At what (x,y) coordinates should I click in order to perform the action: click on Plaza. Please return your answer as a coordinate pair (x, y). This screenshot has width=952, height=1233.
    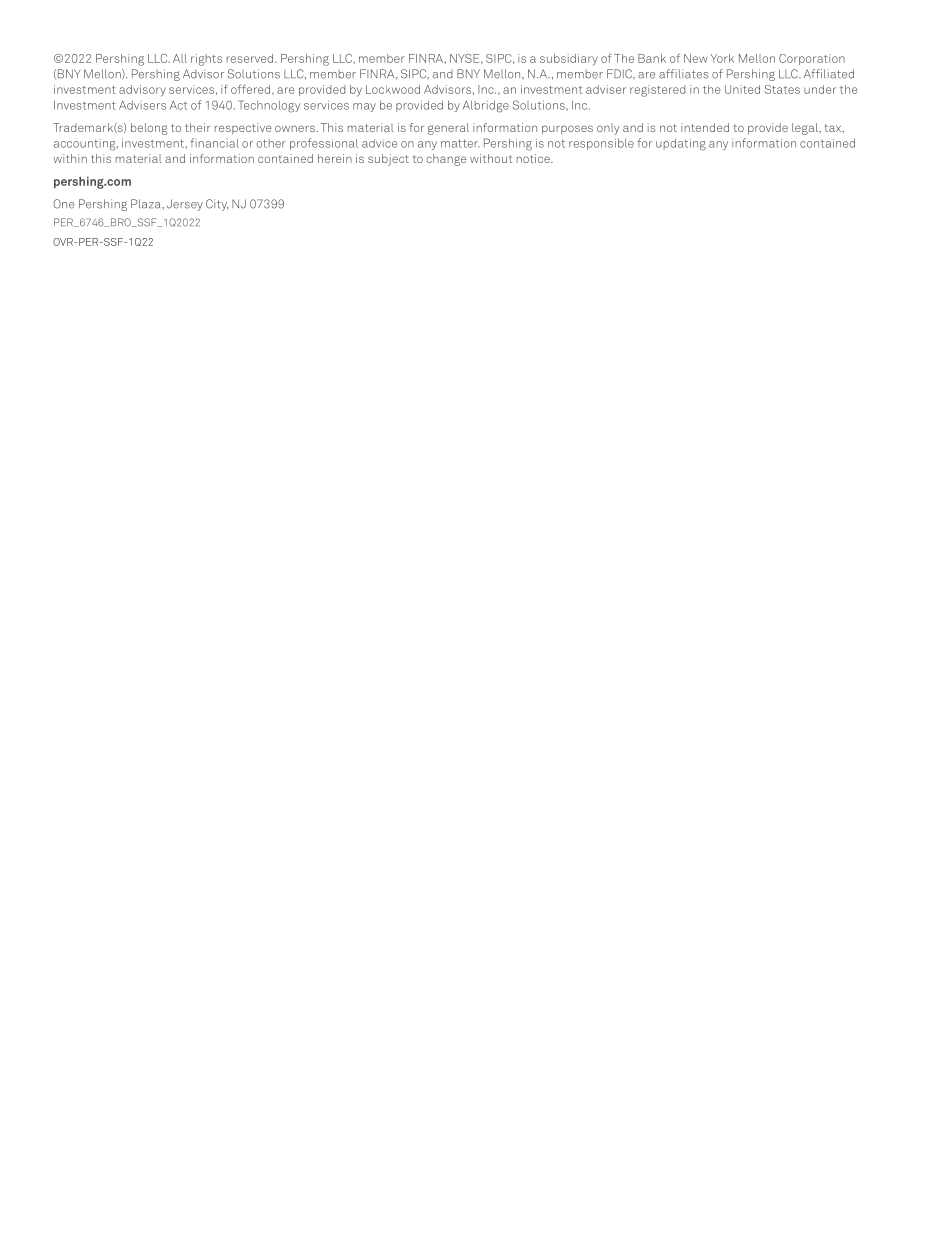
    Looking at the image, I should click on (147, 204).
